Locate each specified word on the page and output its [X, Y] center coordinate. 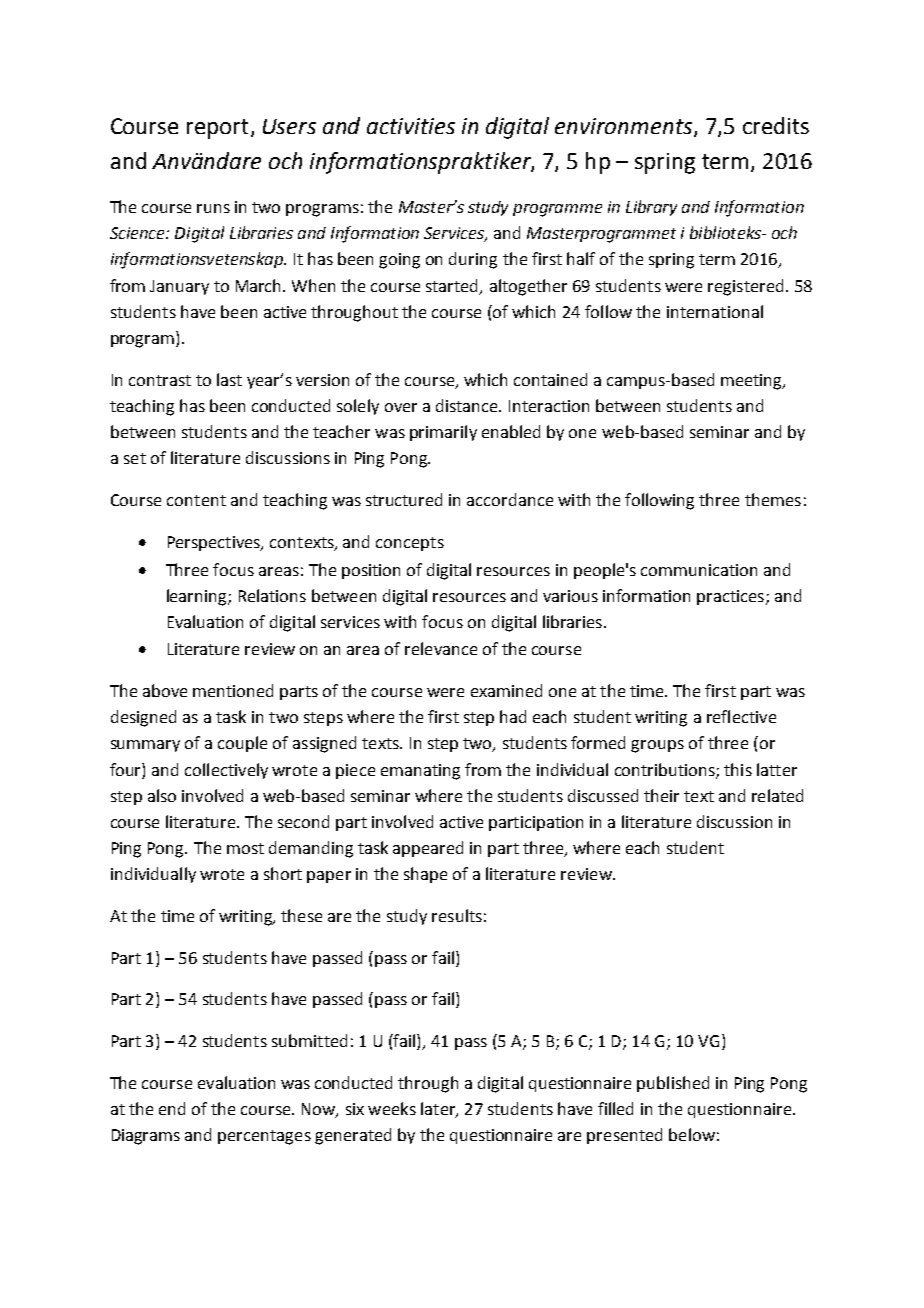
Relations [272, 595]
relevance [441, 648]
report [217, 129]
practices [730, 597]
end [172, 1108]
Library [651, 208]
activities [411, 126]
